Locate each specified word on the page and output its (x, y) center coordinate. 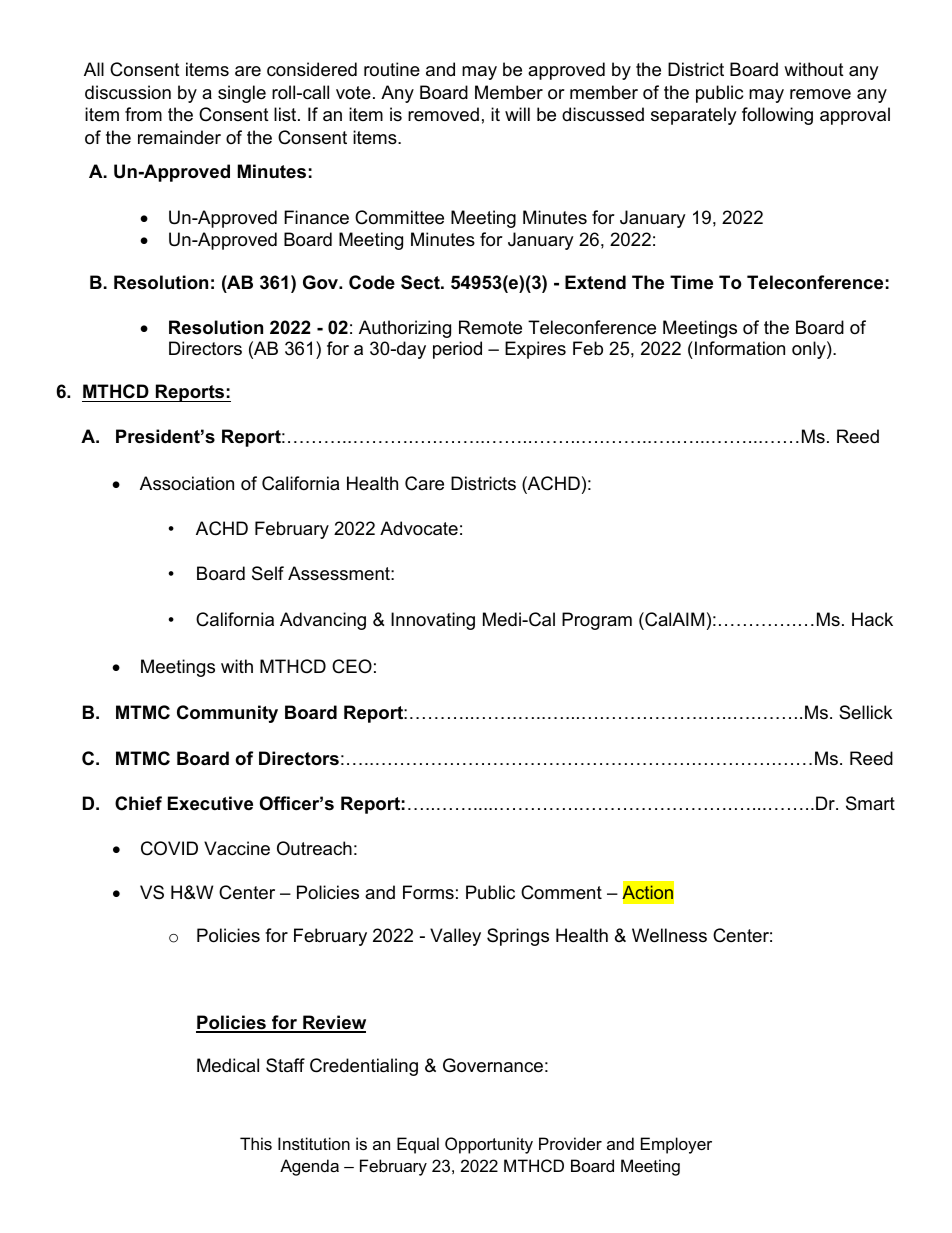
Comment (561, 892)
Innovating (433, 621)
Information (740, 348)
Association (187, 483)
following (777, 116)
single (242, 94)
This (256, 1143)
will (517, 114)
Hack (872, 619)
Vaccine (237, 848)
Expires (535, 350)
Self (268, 573)
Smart (870, 803)
